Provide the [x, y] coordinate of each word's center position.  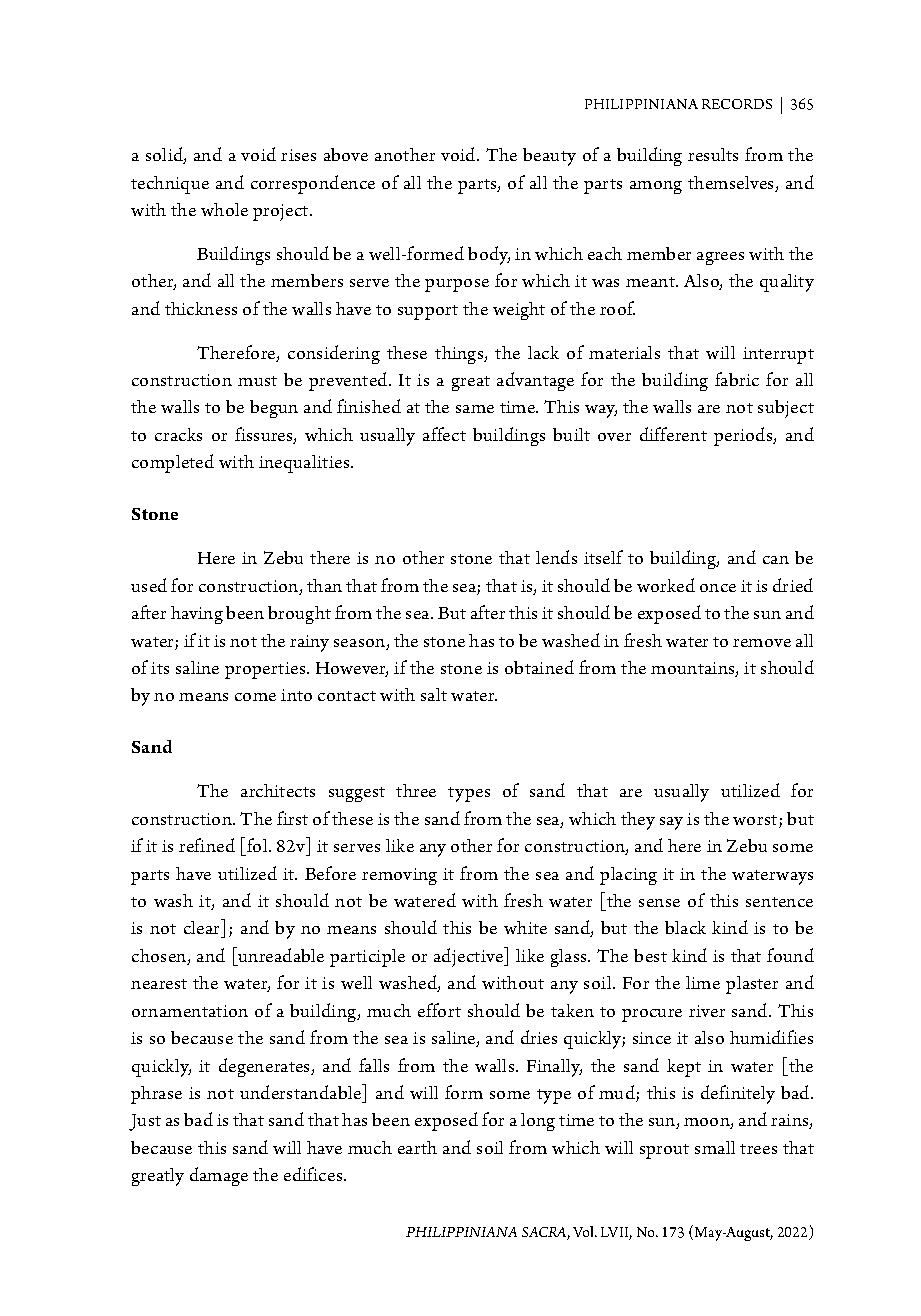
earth [417, 1147]
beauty [549, 157]
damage [219, 1176]
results [713, 154]
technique [170, 185]
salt [434, 694]
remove [762, 643]
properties [266, 670]
